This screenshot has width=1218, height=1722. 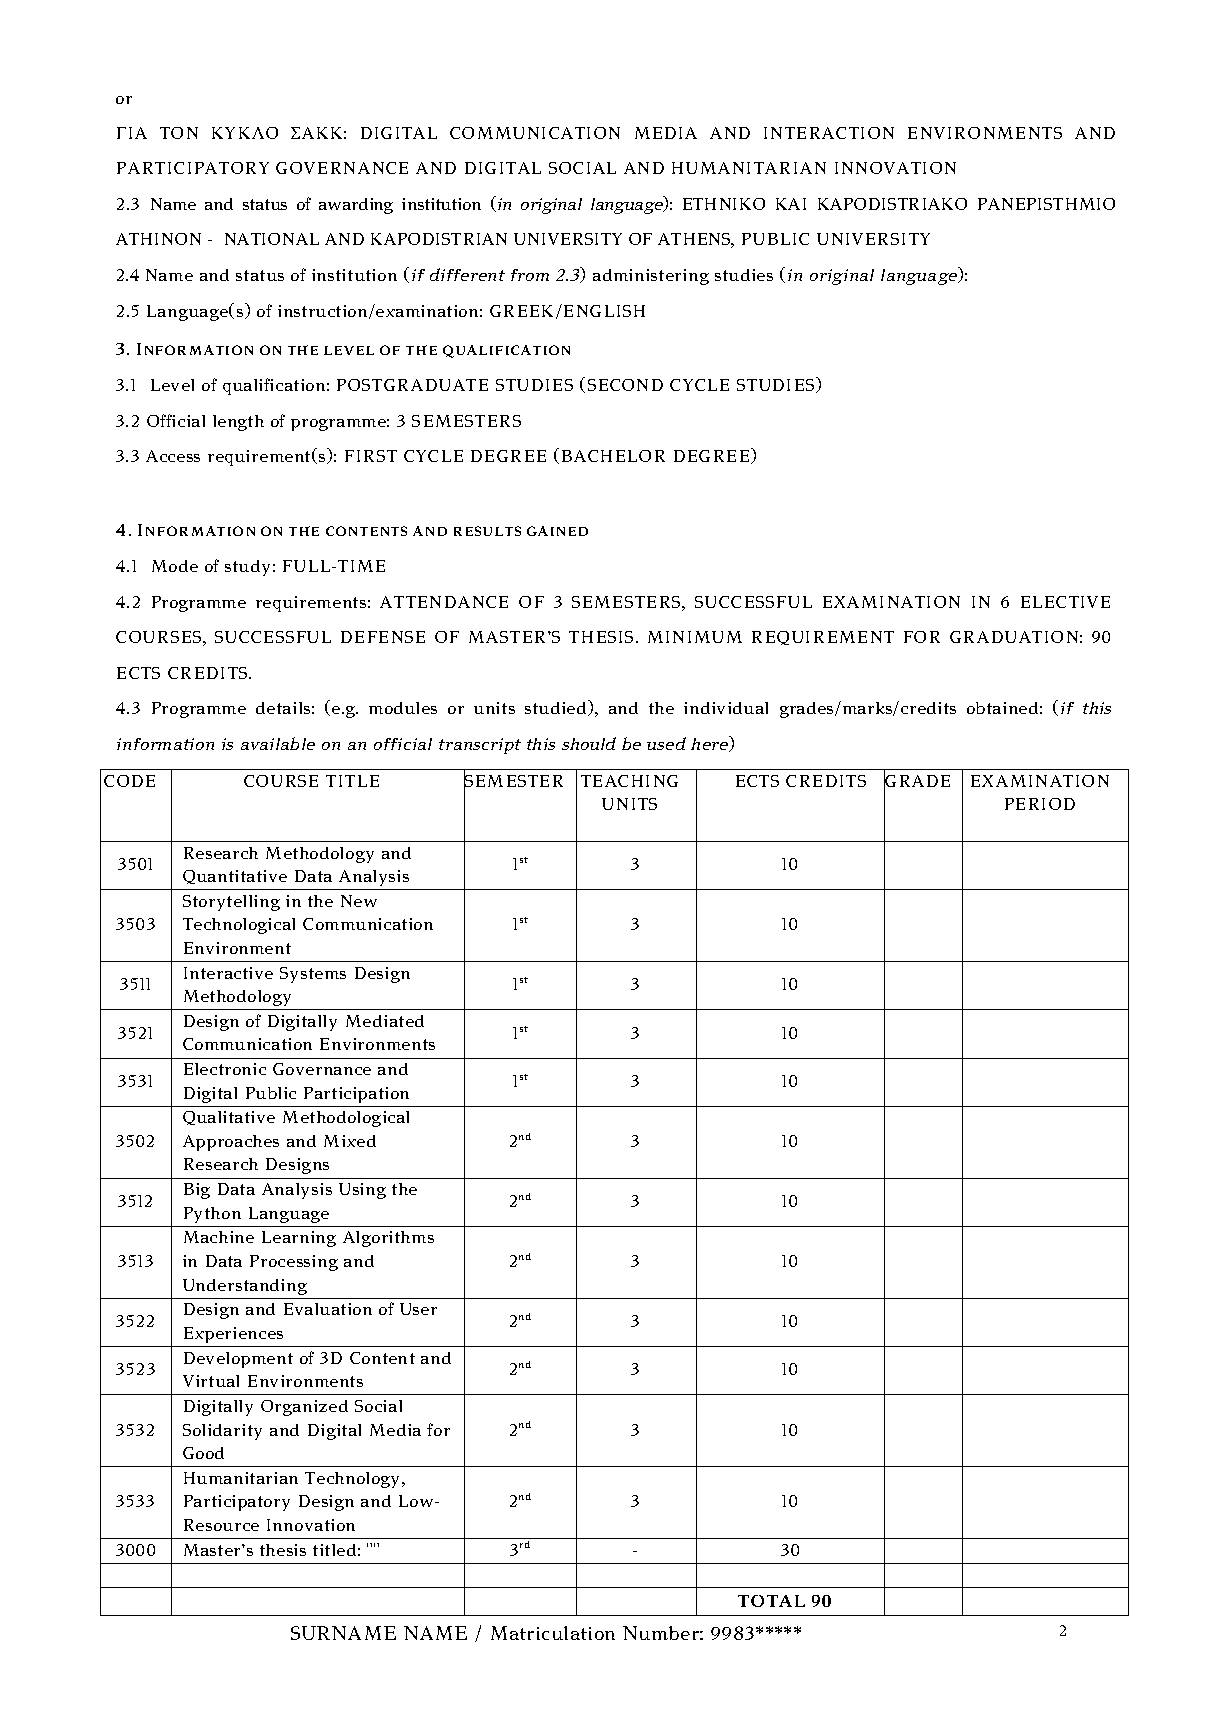 I want to click on ELECTIVE, so click(x=1065, y=602).
